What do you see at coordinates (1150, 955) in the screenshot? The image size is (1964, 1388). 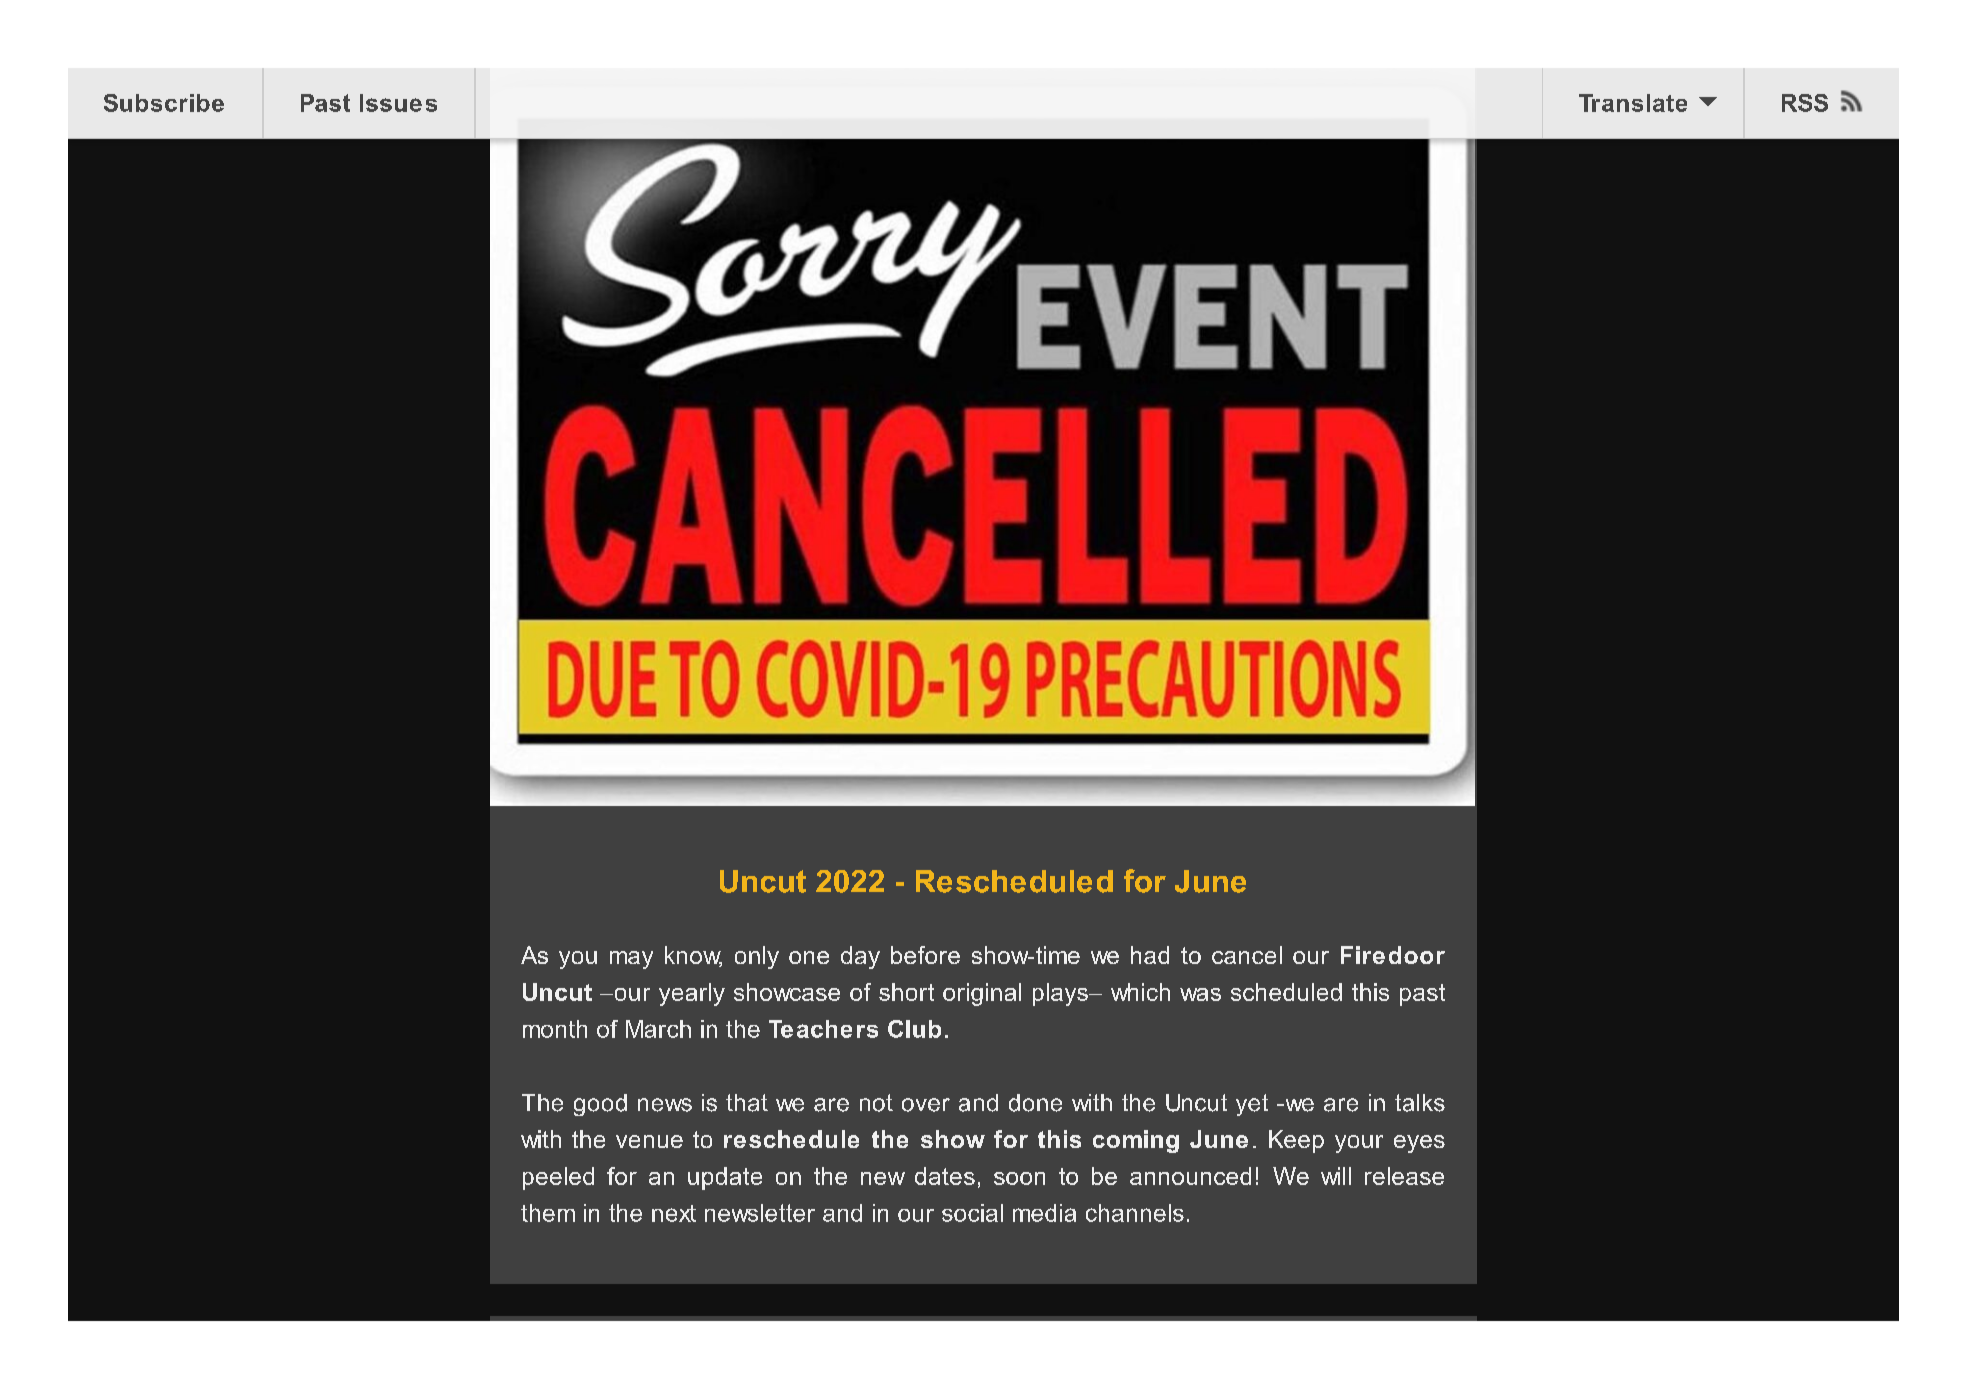 I see `had` at bounding box center [1150, 955].
